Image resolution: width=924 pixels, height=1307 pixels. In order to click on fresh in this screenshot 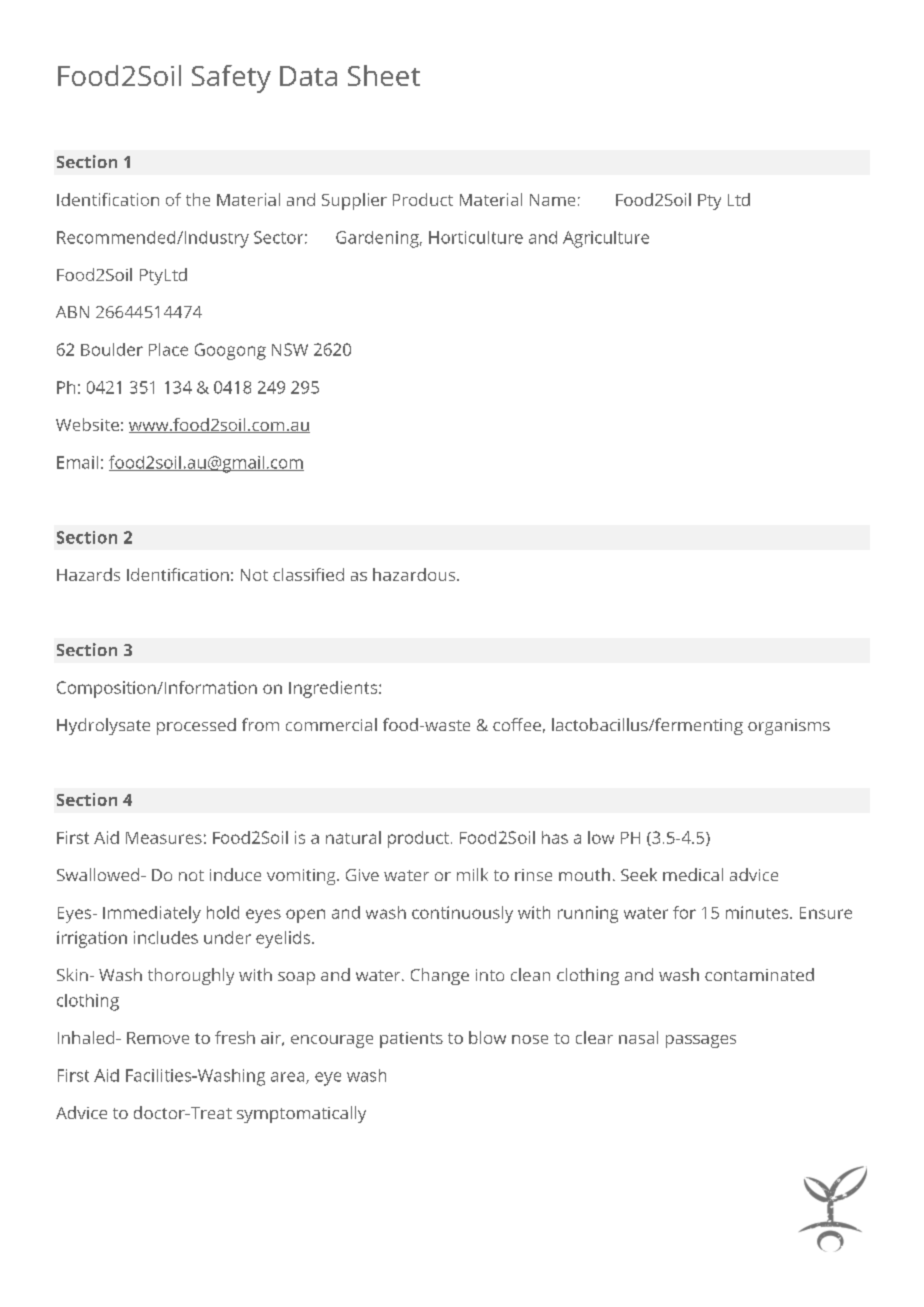, I will do `click(235, 1037)`.
